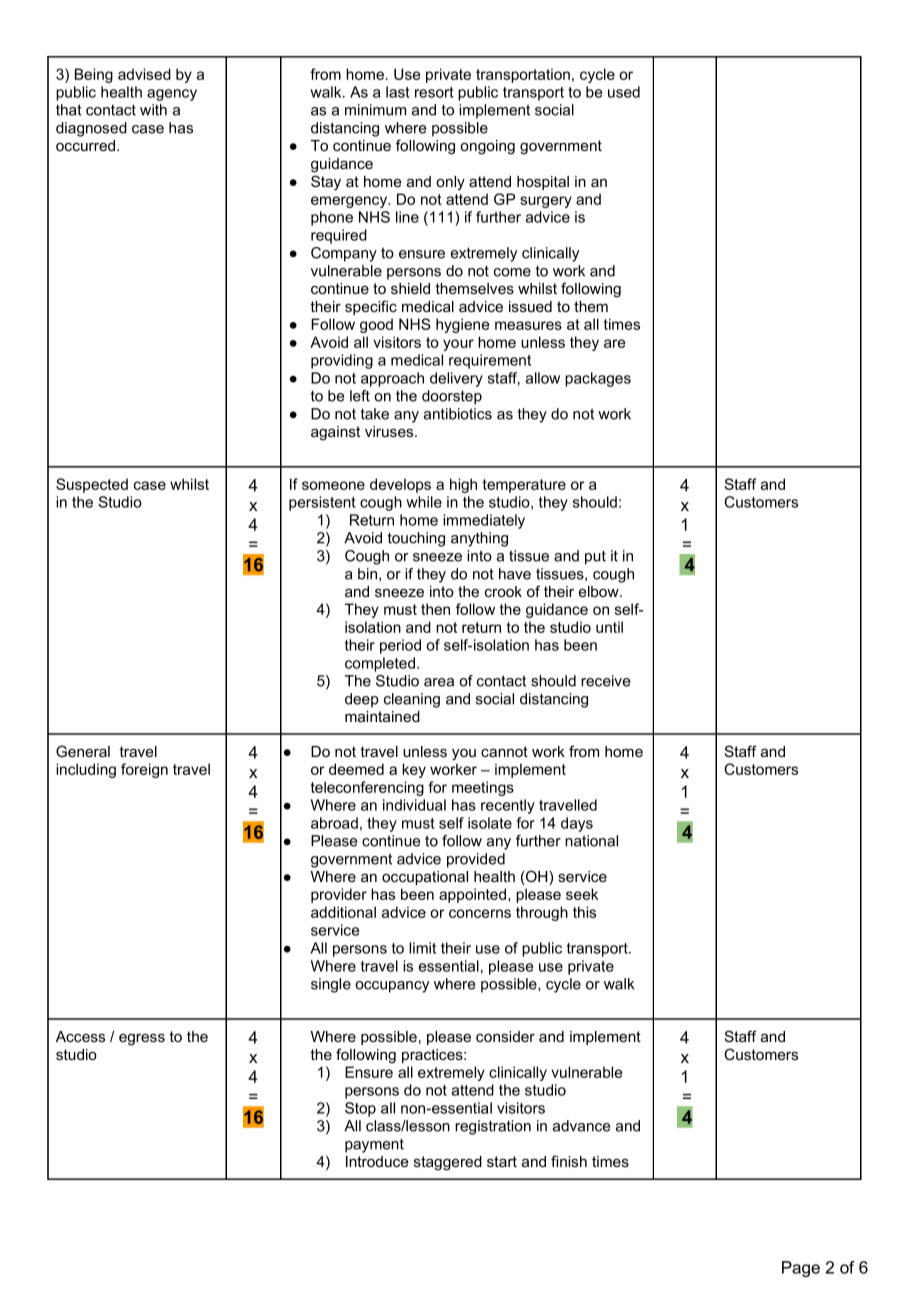 The height and width of the screenshot is (1308, 924). What do you see at coordinates (448, 1163) in the screenshot?
I see `staggered` at bounding box center [448, 1163].
